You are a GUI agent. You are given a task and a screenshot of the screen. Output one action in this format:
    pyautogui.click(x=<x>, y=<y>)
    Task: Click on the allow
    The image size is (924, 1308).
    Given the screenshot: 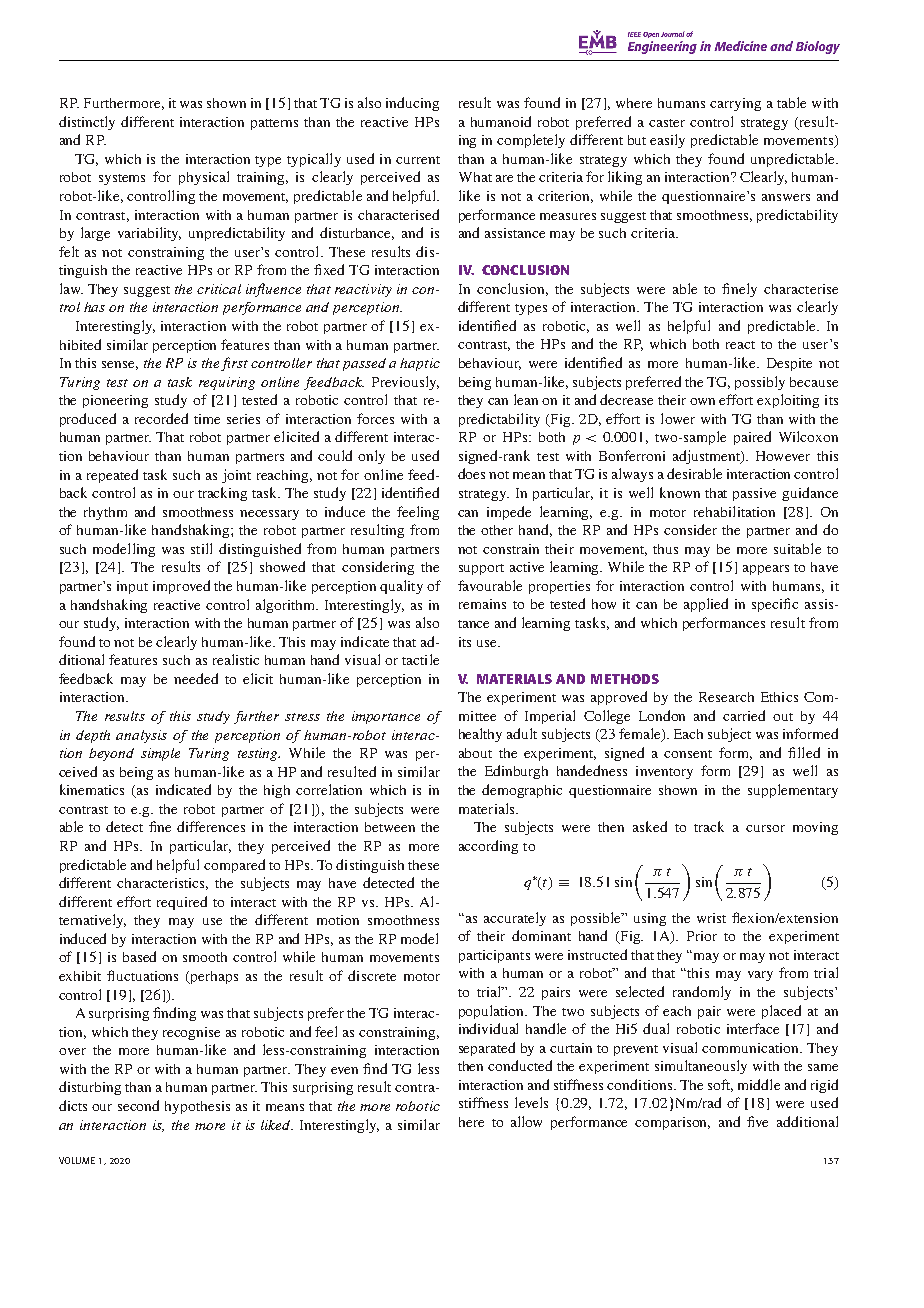 What is the action you would take?
    pyautogui.click(x=526, y=1121)
